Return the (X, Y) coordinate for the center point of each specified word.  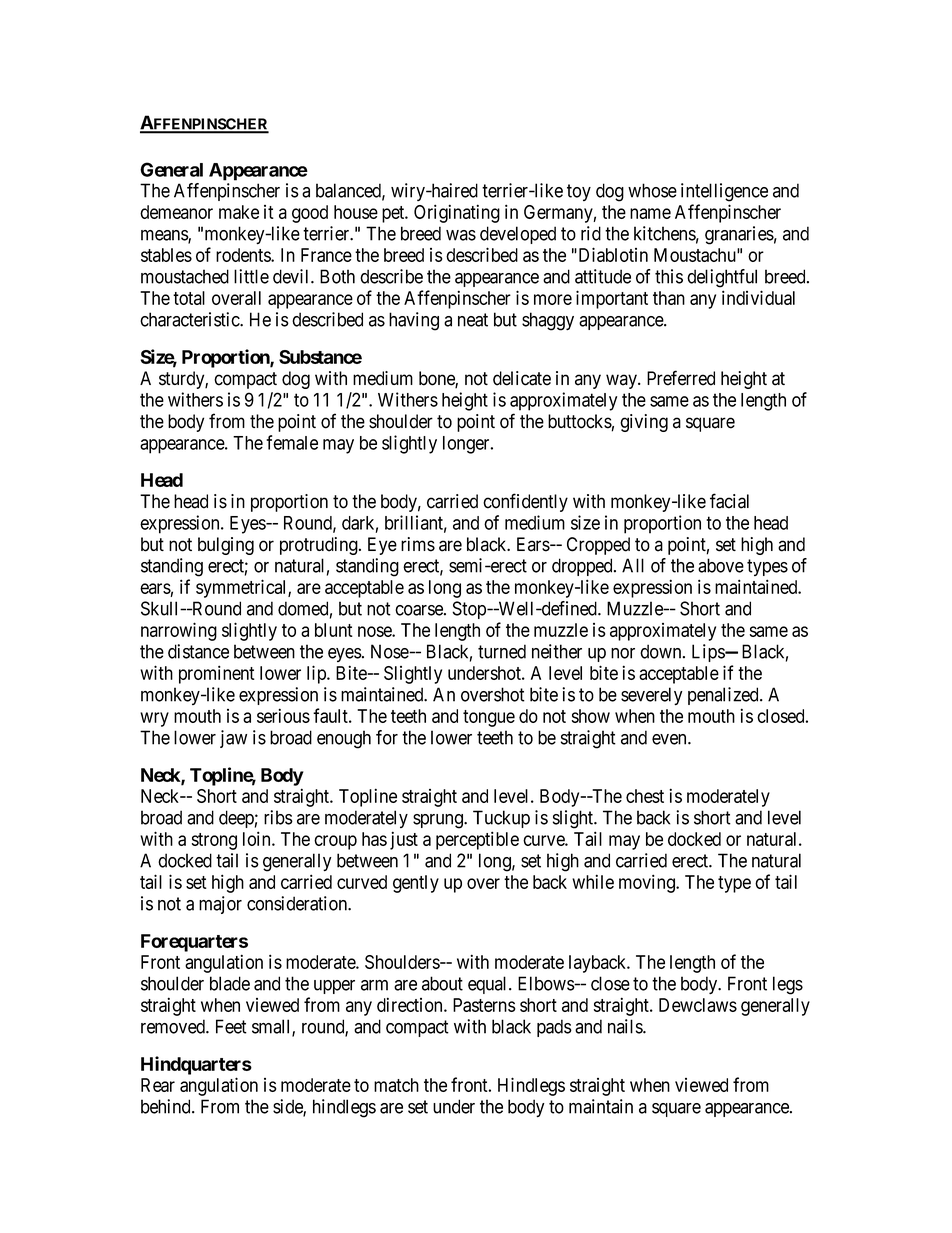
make (239, 212)
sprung (439, 821)
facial (729, 501)
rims (418, 544)
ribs (278, 817)
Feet (231, 1026)
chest (645, 796)
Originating (457, 213)
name (650, 213)
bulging (226, 546)
